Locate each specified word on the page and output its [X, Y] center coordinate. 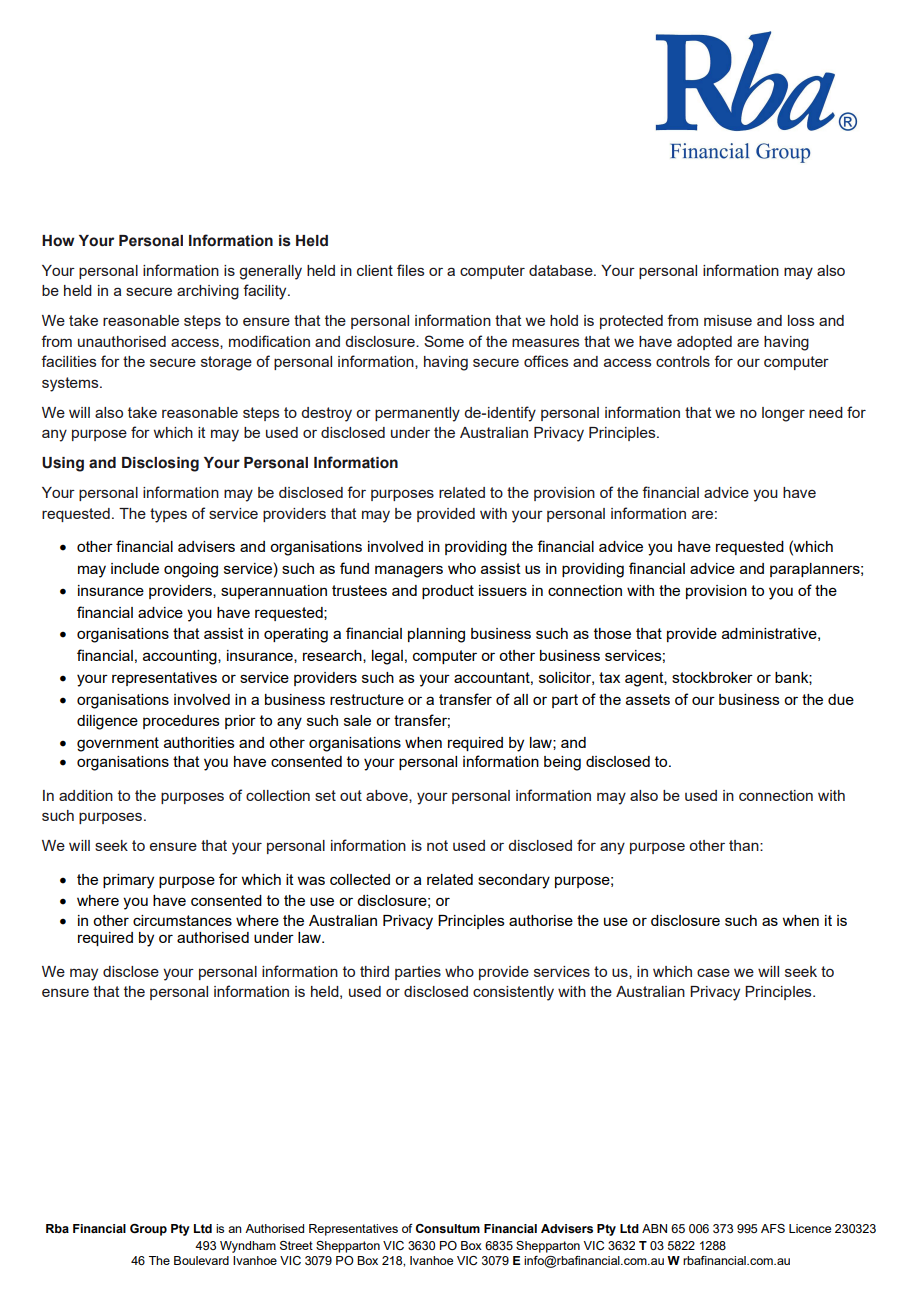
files [410, 270]
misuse [728, 320]
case [713, 972]
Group [148, 1230]
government [118, 744]
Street [296, 1245]
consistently [513, 993]
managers [409, 571]
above [388, 795]
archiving [208, 292]
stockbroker [712, 677]
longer [783, 414]
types [168, 515]
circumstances [182, 920]
